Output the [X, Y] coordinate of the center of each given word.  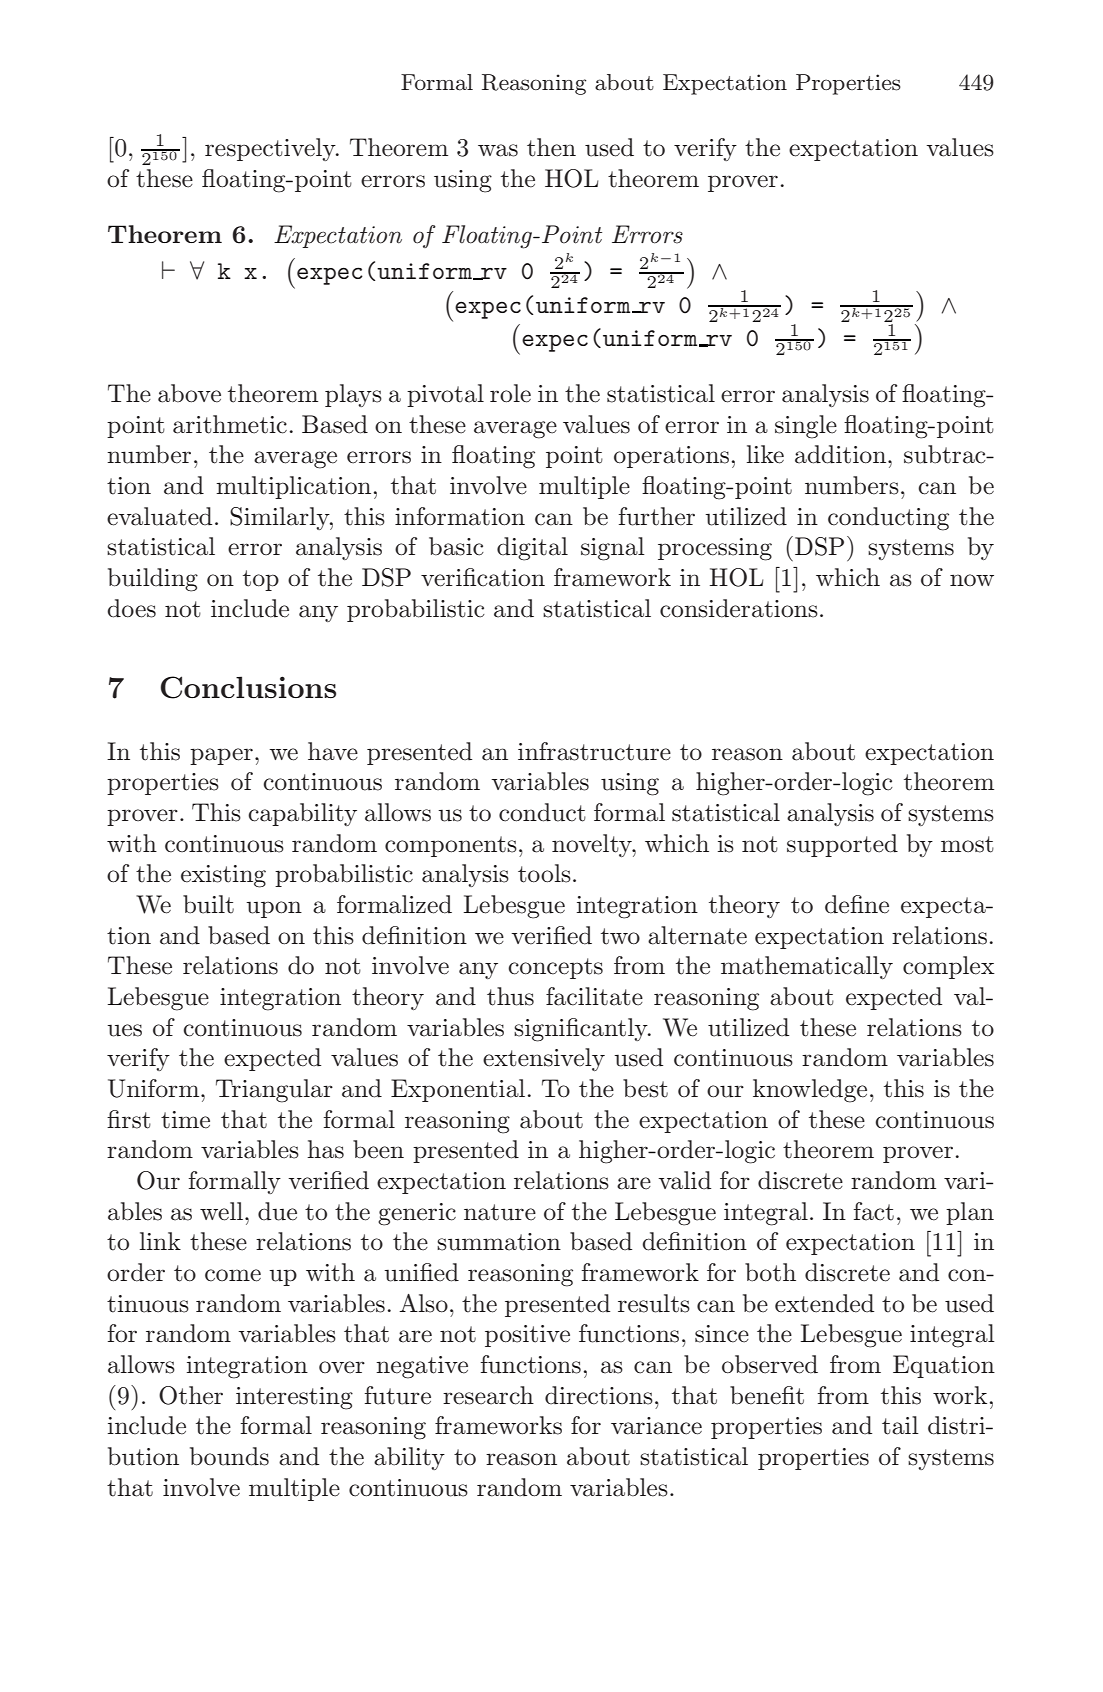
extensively [544, 1059]
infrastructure [594, 751]
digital [532, 549]
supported [842, 845]
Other [191, 1395]
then [551, 147]
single [806, 427]
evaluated [159, 516]
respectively [271, 149]
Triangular [274, 1091]
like [765, 454]
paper [221, 756]
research [488, 1395]
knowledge [810, 1091]
